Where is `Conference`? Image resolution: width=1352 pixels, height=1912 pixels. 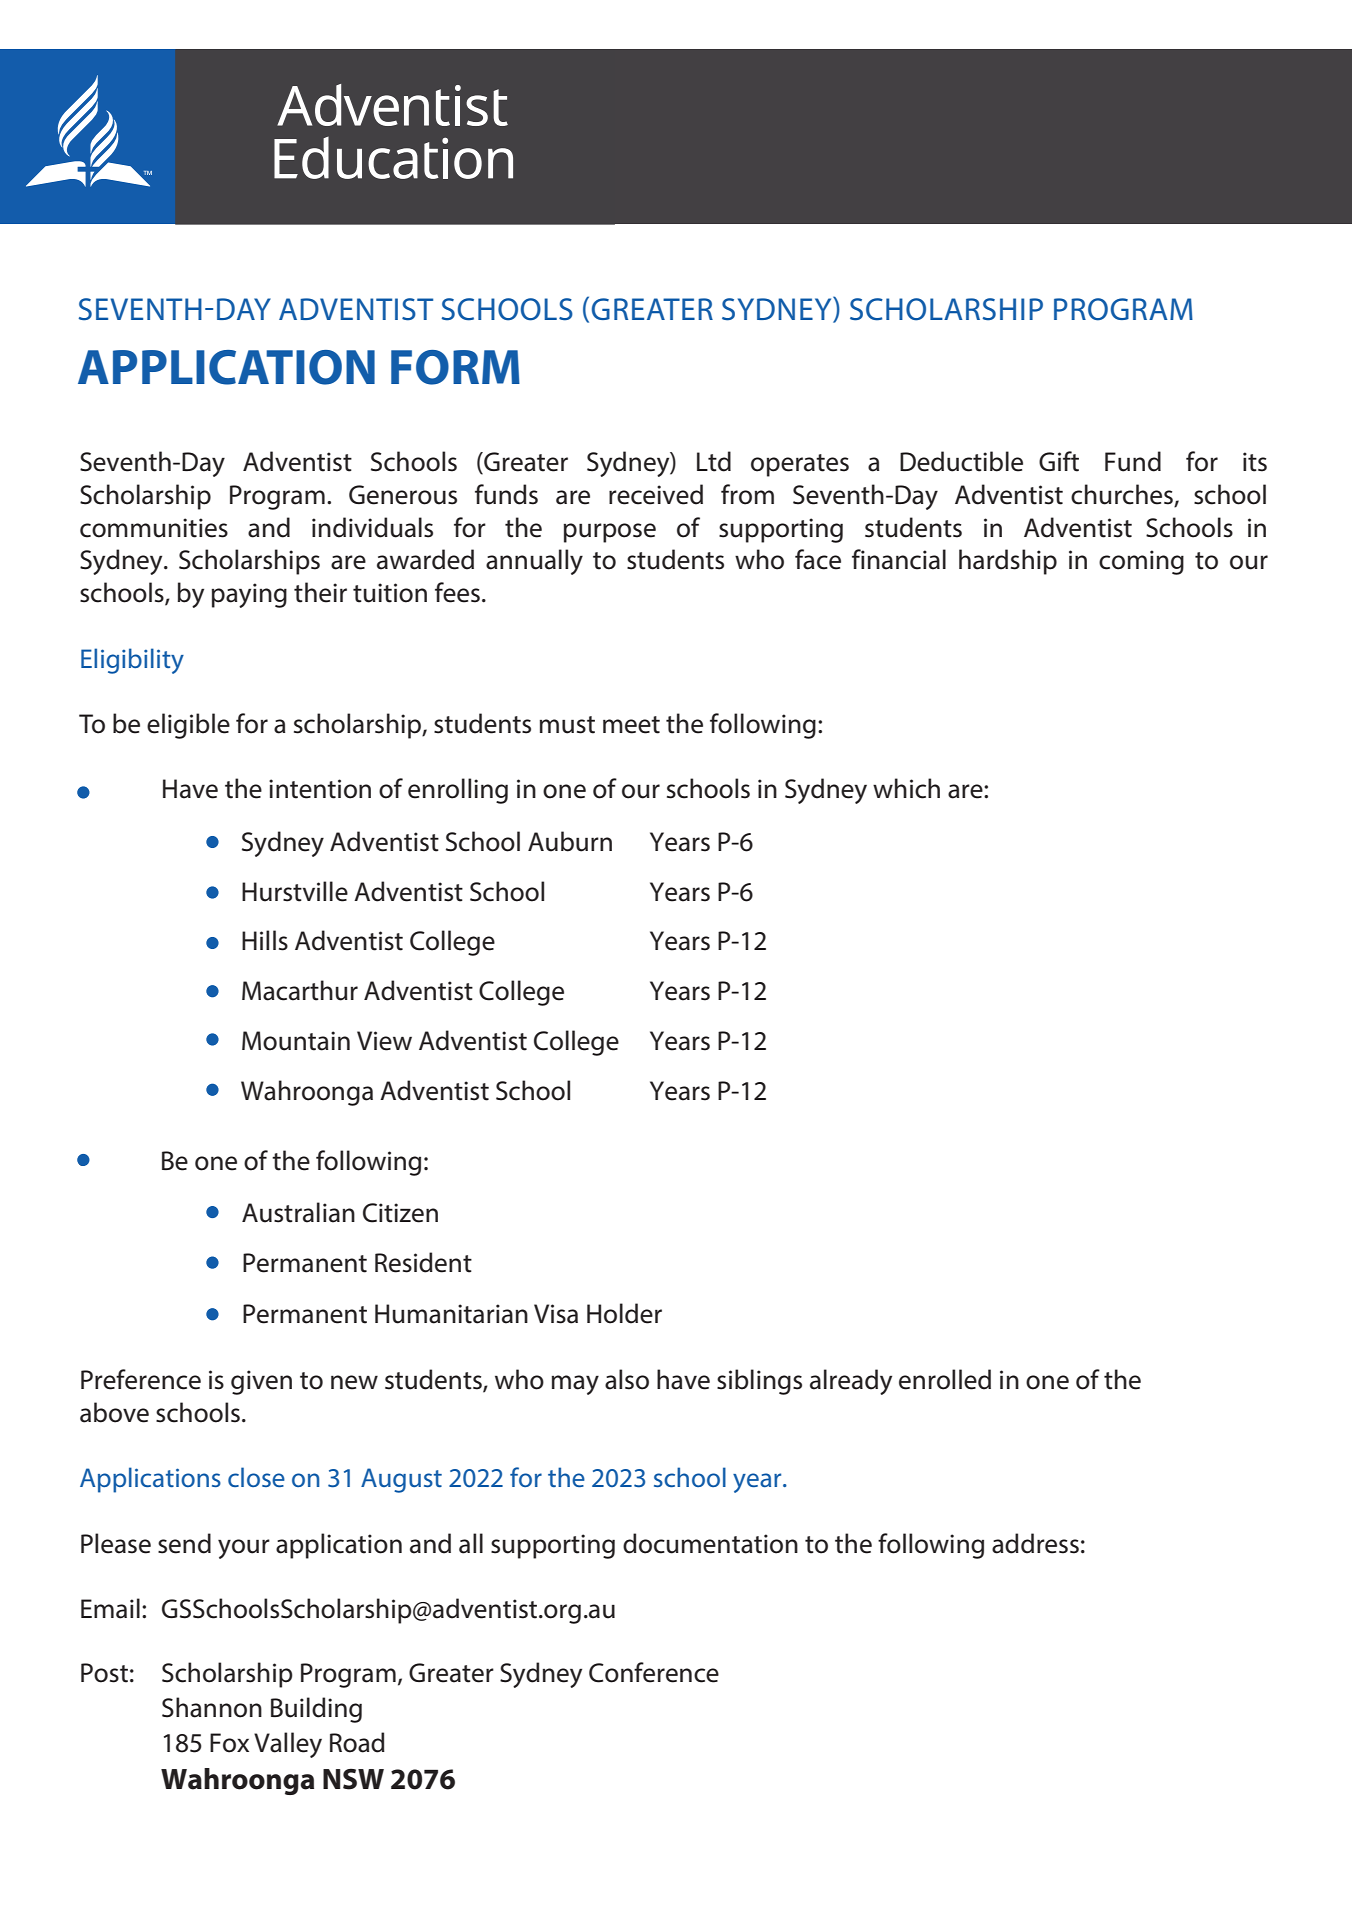
Conference is located at coordinates (654, 1672).
